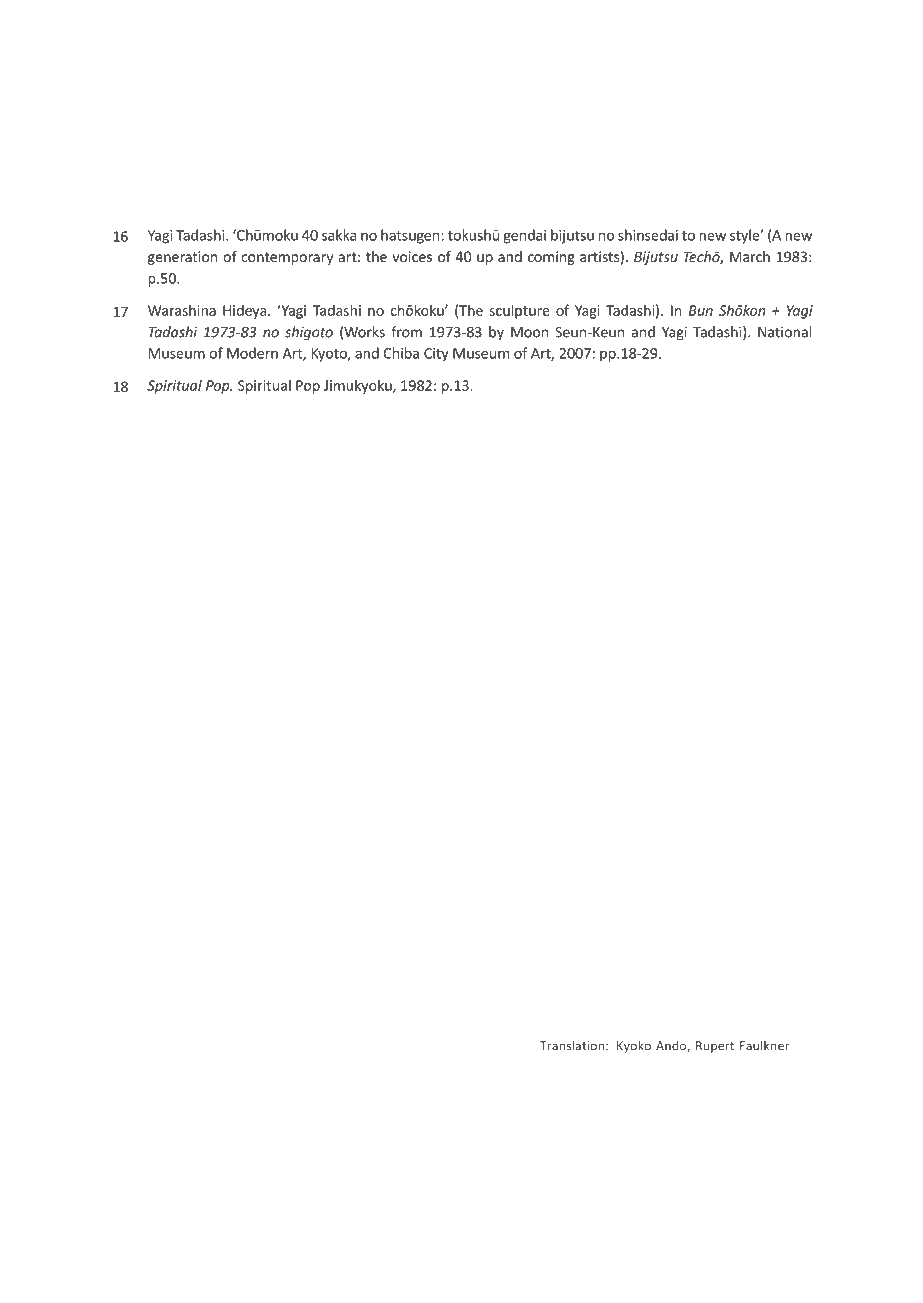  I want to click on City, so click(436, 355).
